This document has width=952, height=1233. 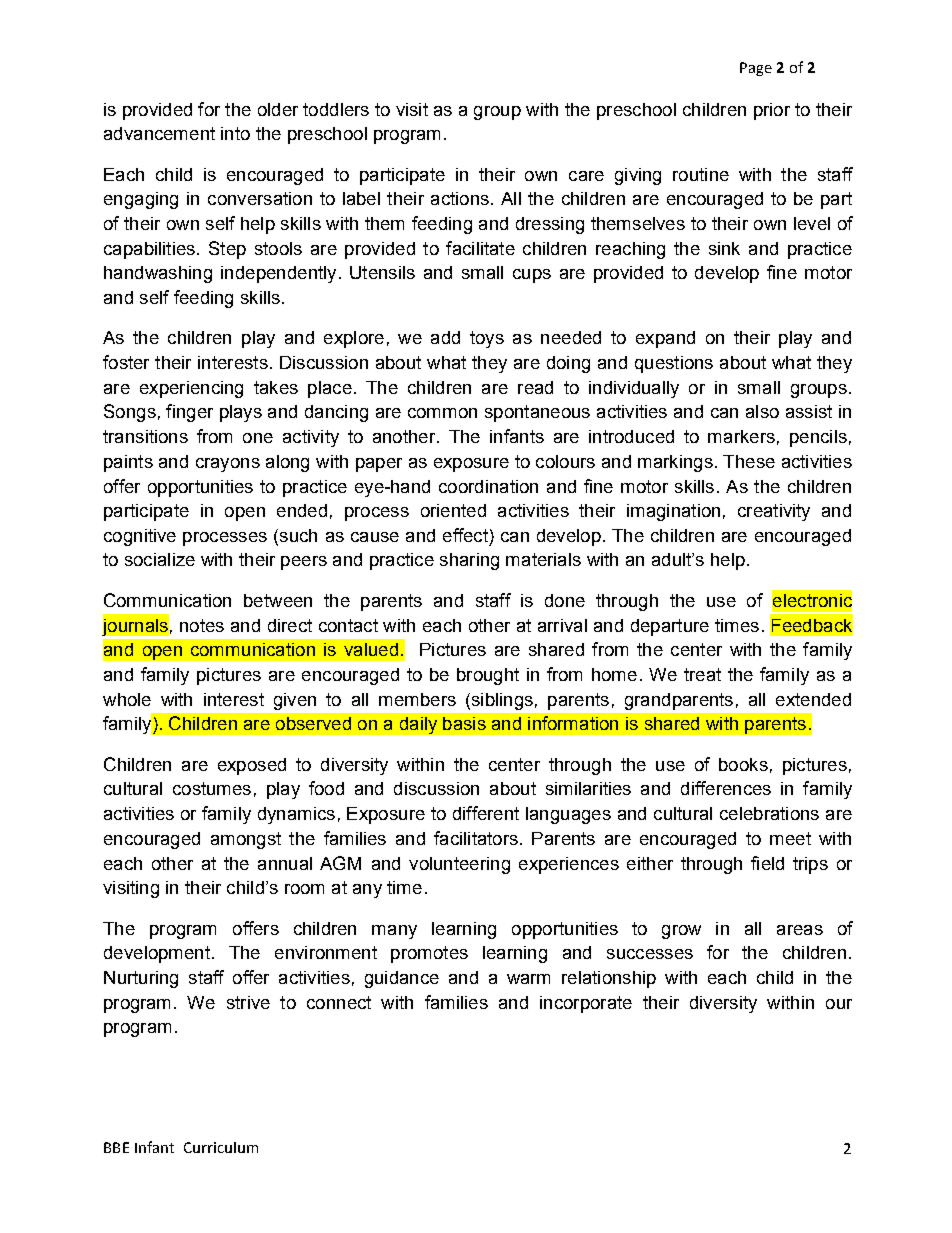 What do you see at coordinates (202, 625) in the document?
I see `notes` at bounding box center [202, 625].
